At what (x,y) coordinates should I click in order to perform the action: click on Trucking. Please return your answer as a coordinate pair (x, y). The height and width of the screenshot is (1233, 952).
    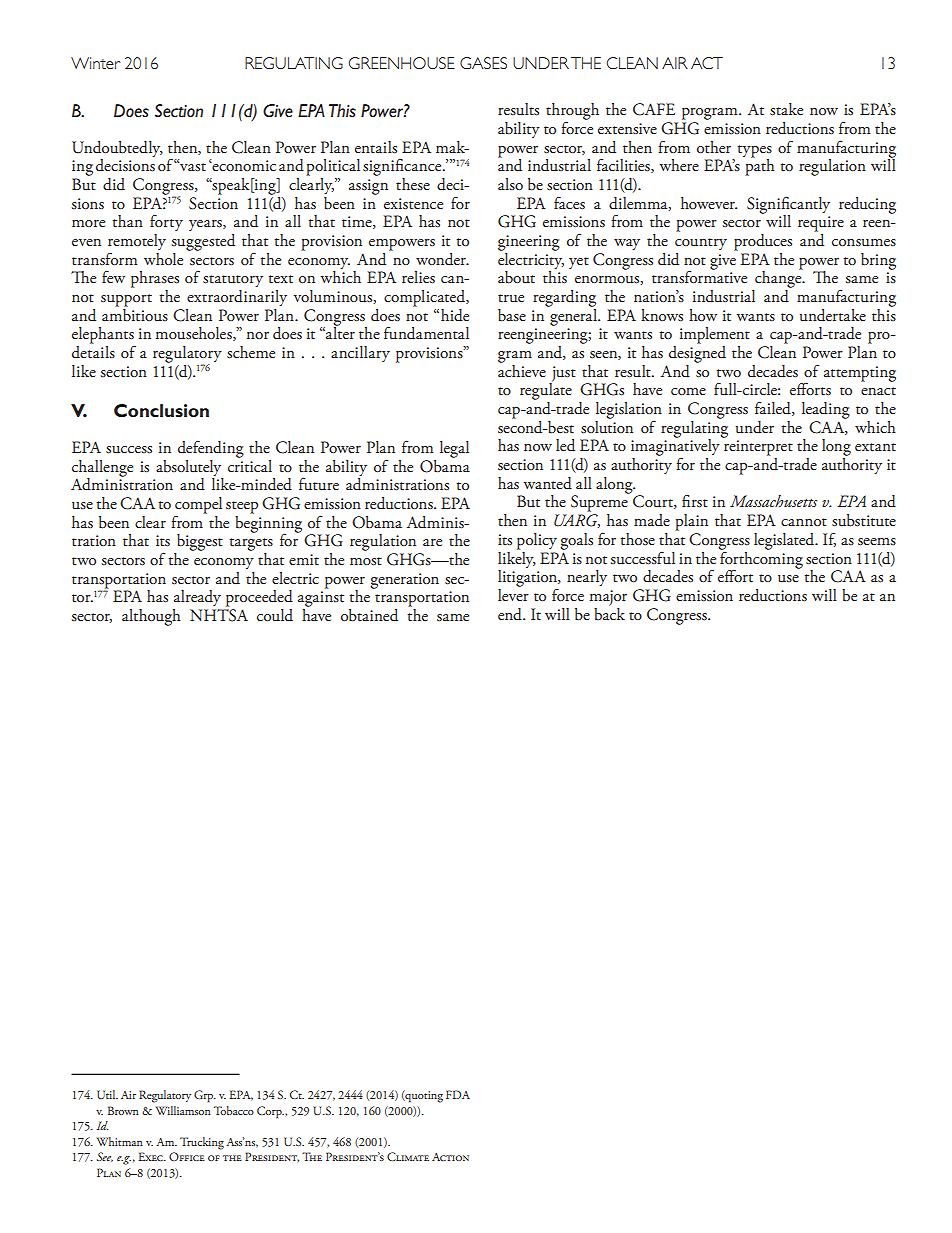
    Looking at the image, I should click on (202, 1143).
